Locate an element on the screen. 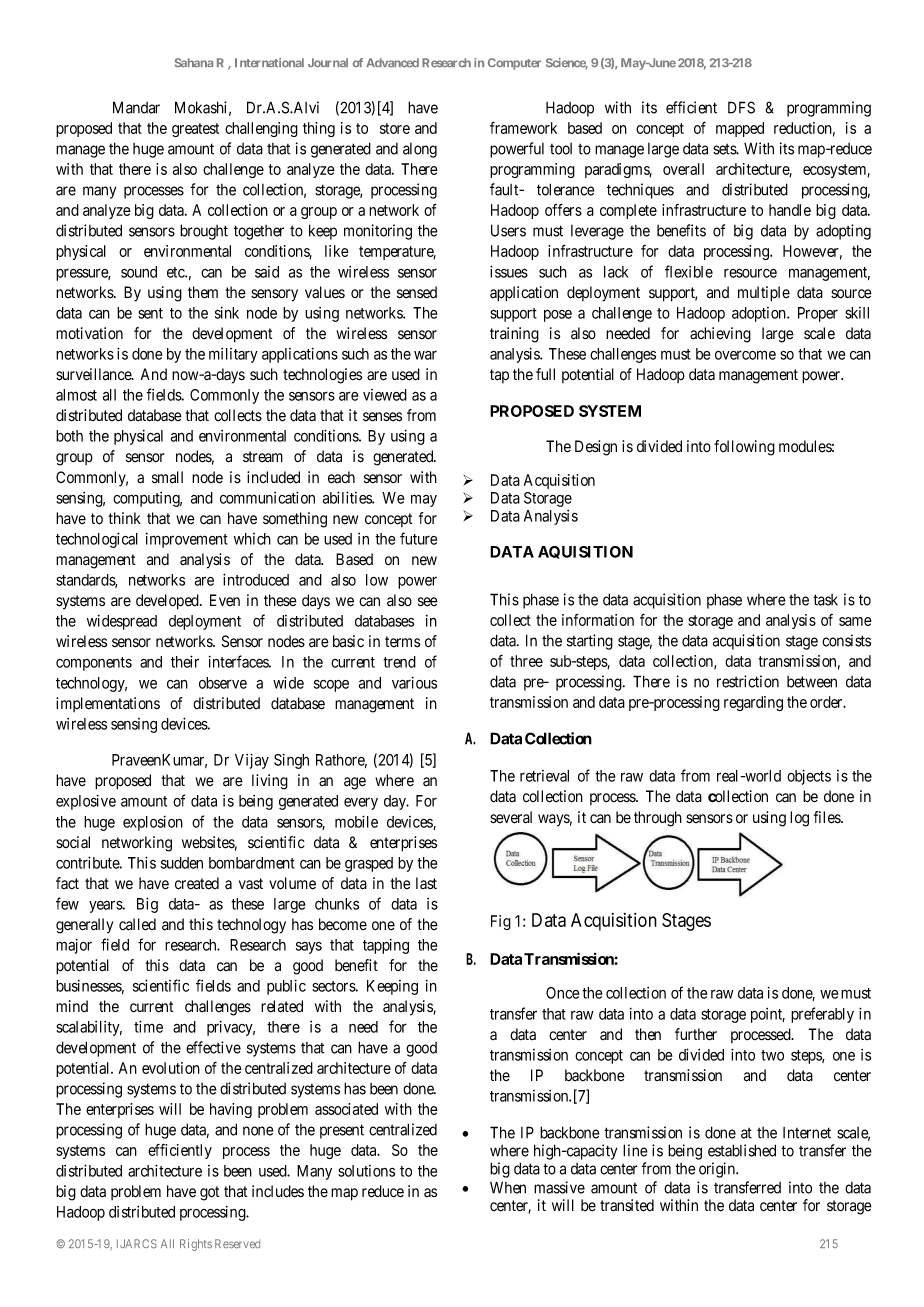  Computer is located at coordinates (514, 64).
